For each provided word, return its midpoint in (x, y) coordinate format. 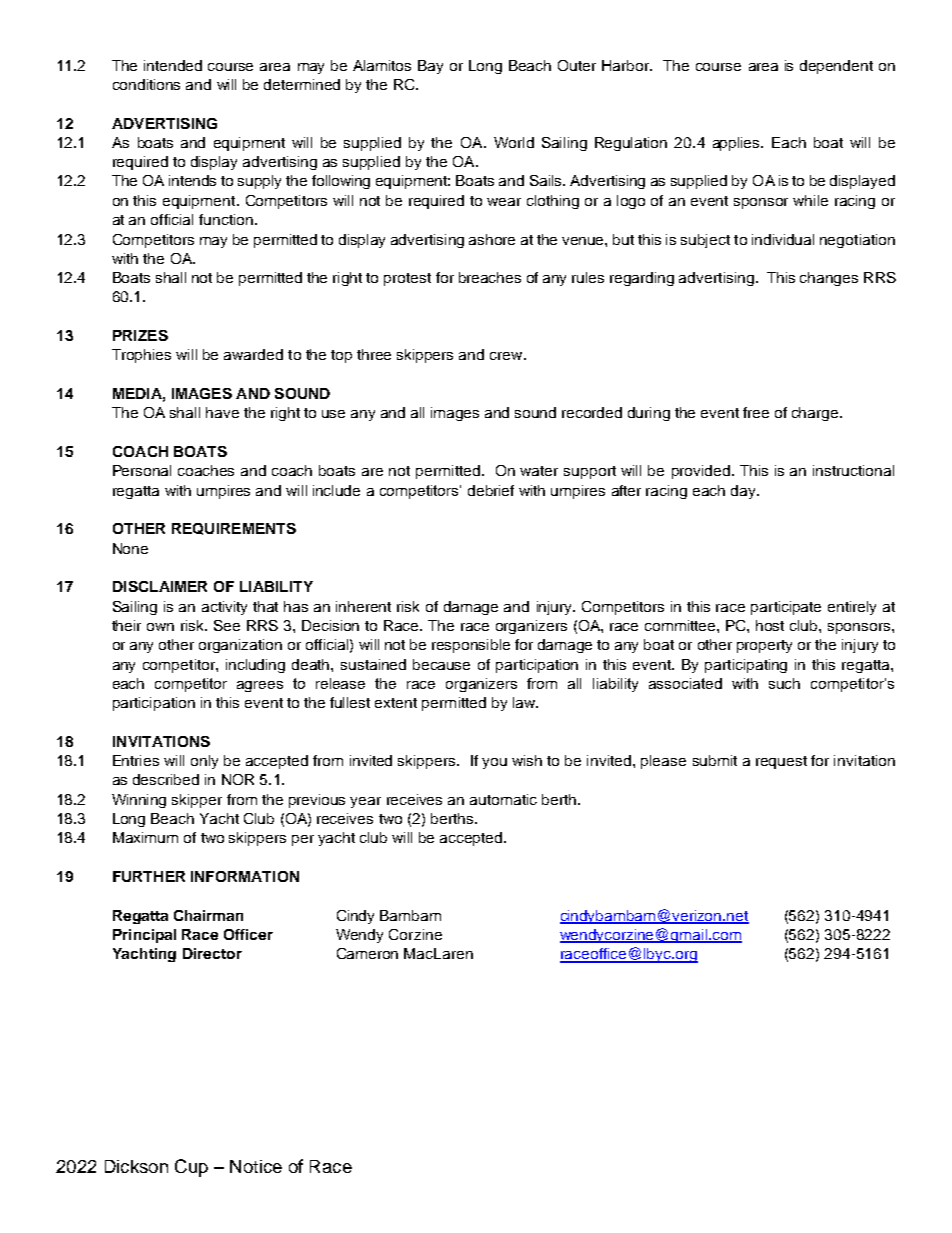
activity (224, 608)
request (781, 762)
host (770, 625)
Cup (191, 1168)
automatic (503, 799)
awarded (253, 354)
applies (738, 144)
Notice (256, 1166)
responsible (471, 646)
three (374, 354)
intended (173, 65)
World (514, 142)
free (756, 412)
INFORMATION (245, 876)
